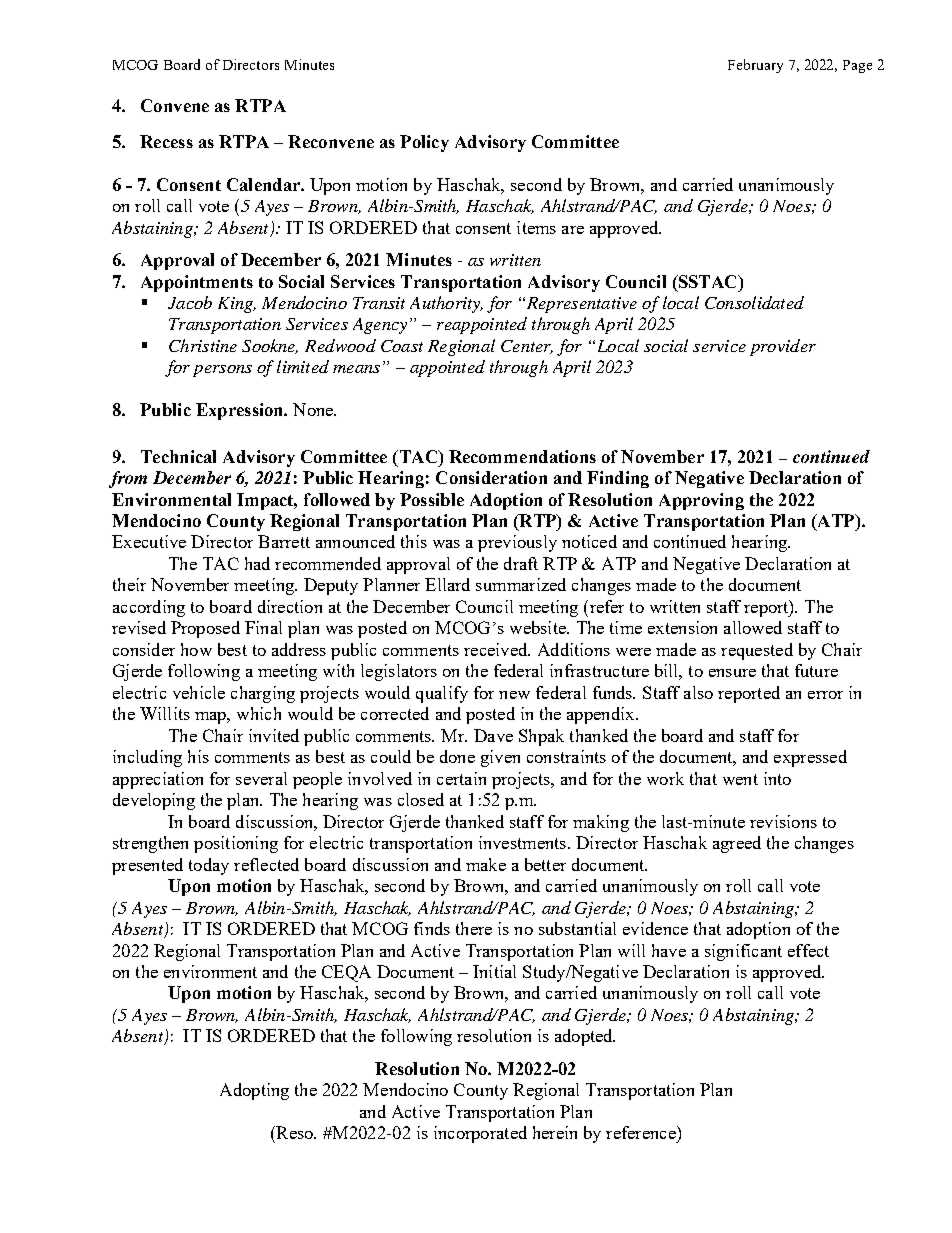  Describe the element at coordinates (514, 695) in the screenshot. I see `new` at that location.
